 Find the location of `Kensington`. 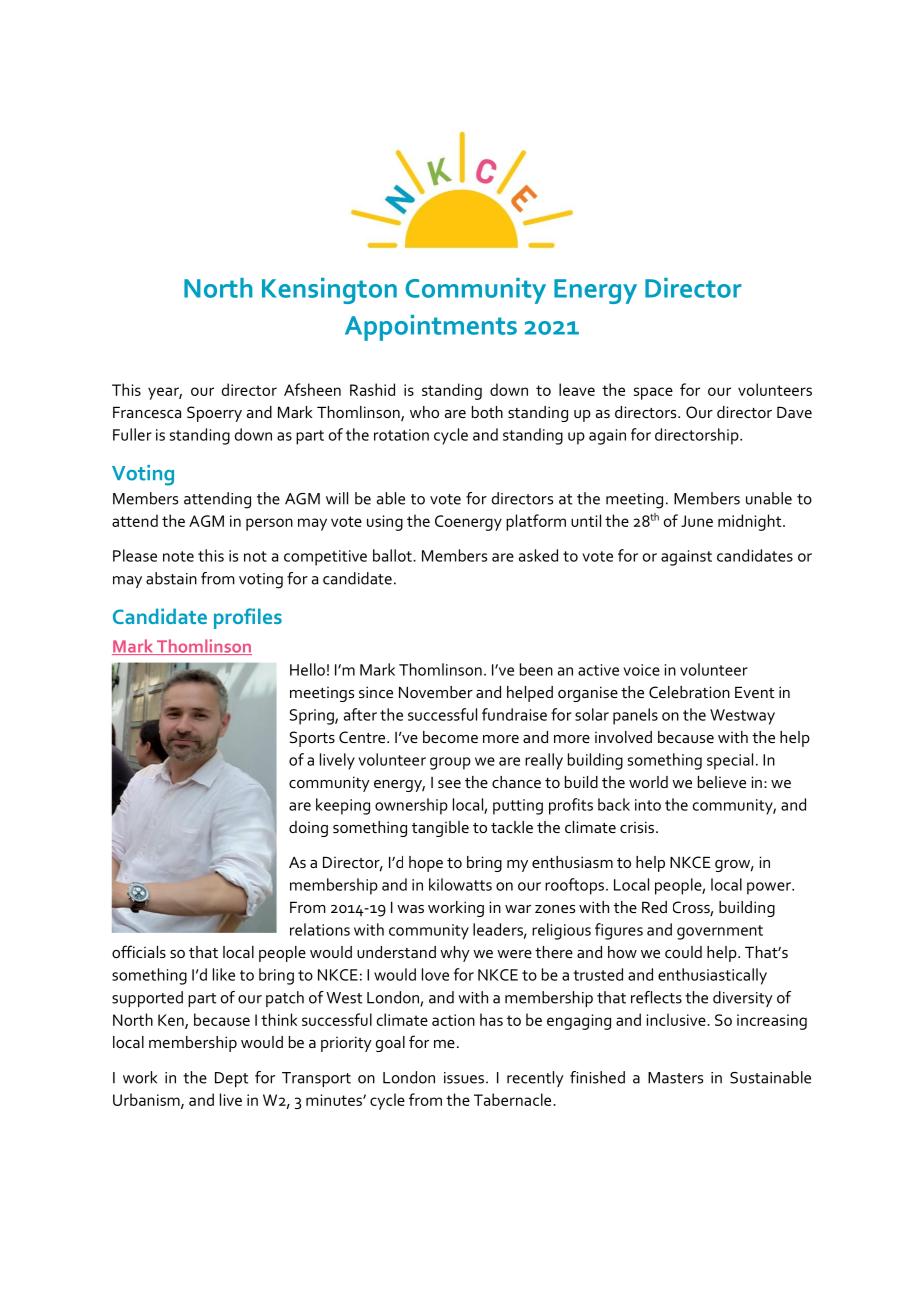

Kensington is located at coordinates (329, 291).
